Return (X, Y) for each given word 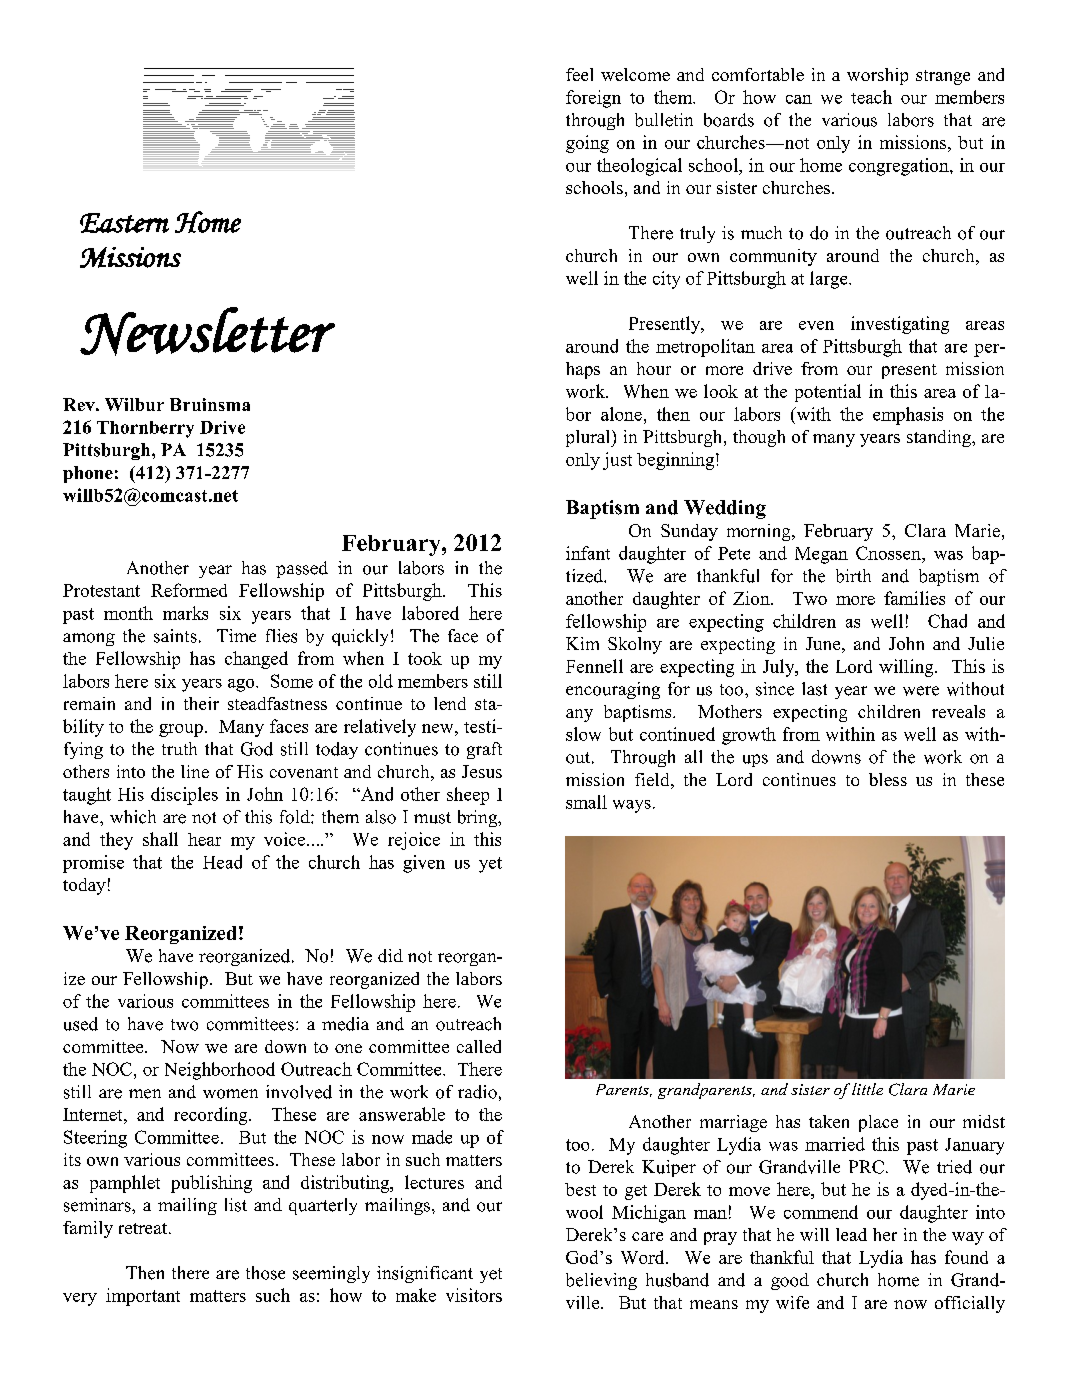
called (479, 1046)
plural (589, 438)
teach (871, 97)
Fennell (594, 666)
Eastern (124, 223)
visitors (474, 1295)
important (143, 1297)
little (867, 1089)
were (921, 691)
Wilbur (134, 404)
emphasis (908, 416)
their (201, 703)
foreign (593, 99)
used (81, 1024)
